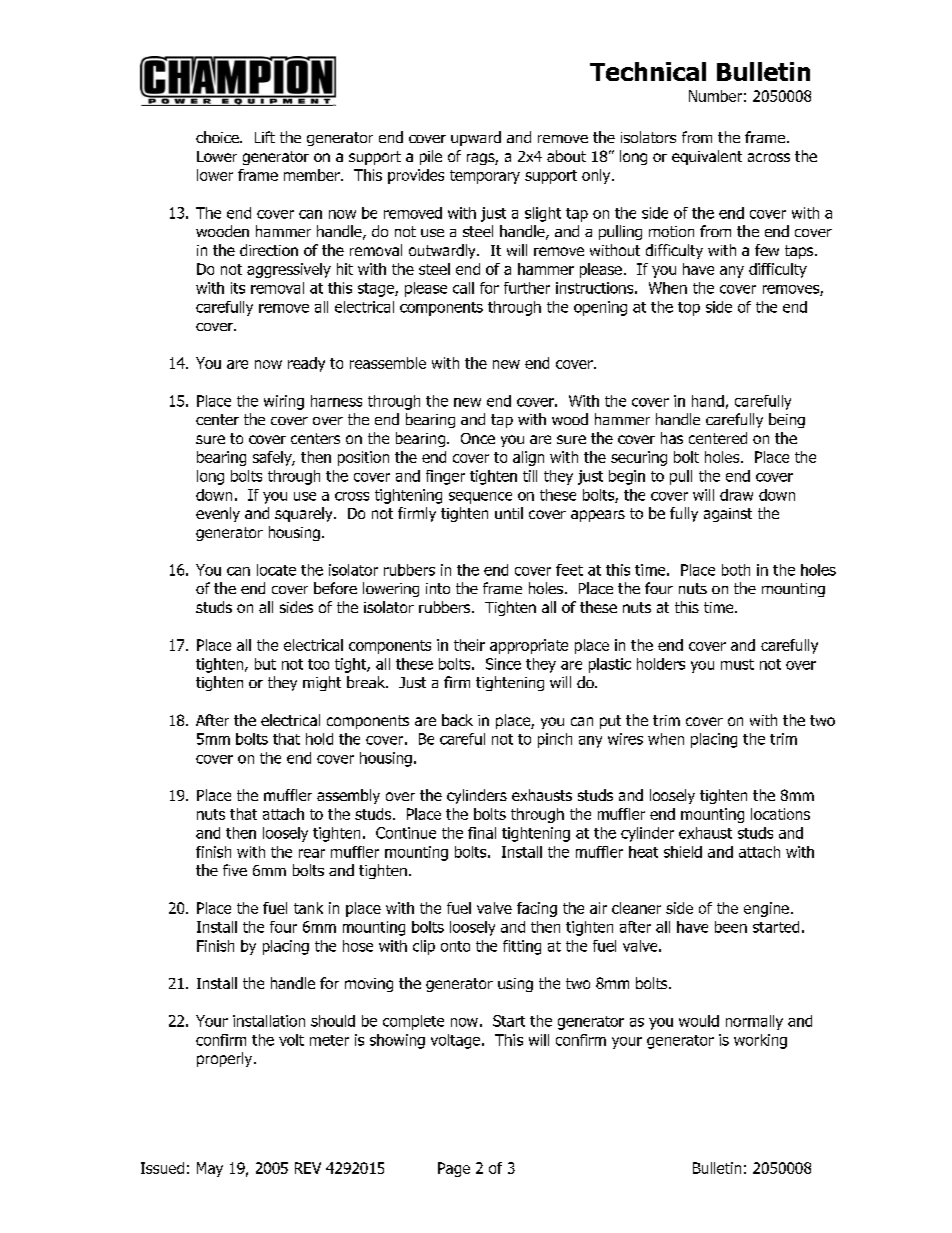 The width and height of the screenshot is (952, 1233). What do you see at coordinates (265, 664) in the screenshot?
I see `but` at bounding box center [265, 664].
